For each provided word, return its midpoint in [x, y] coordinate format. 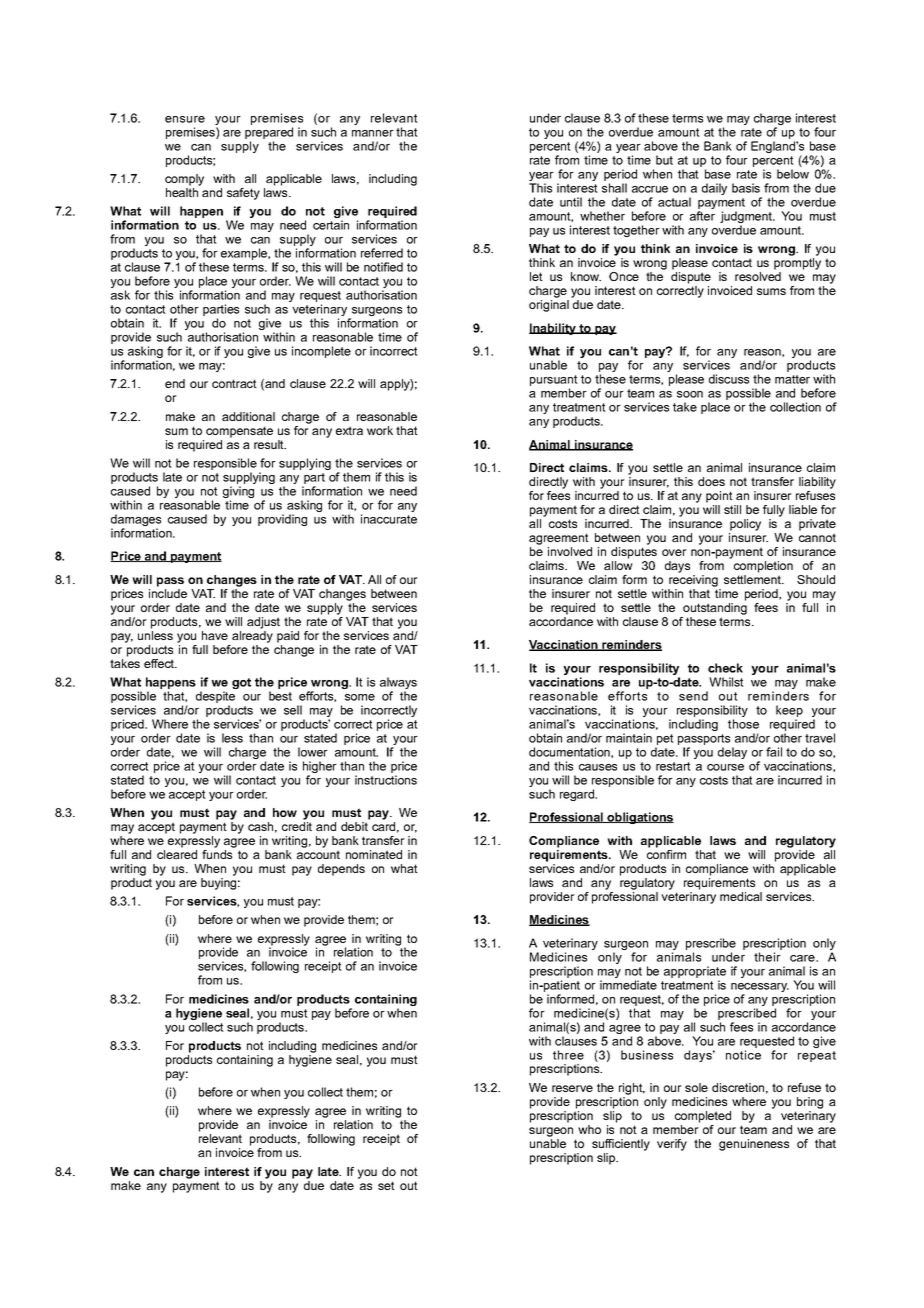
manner [373, 133]
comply [184, 180]
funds [217, 854]
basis [746, 188]
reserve [572, 1088]
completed [703, 1117]
